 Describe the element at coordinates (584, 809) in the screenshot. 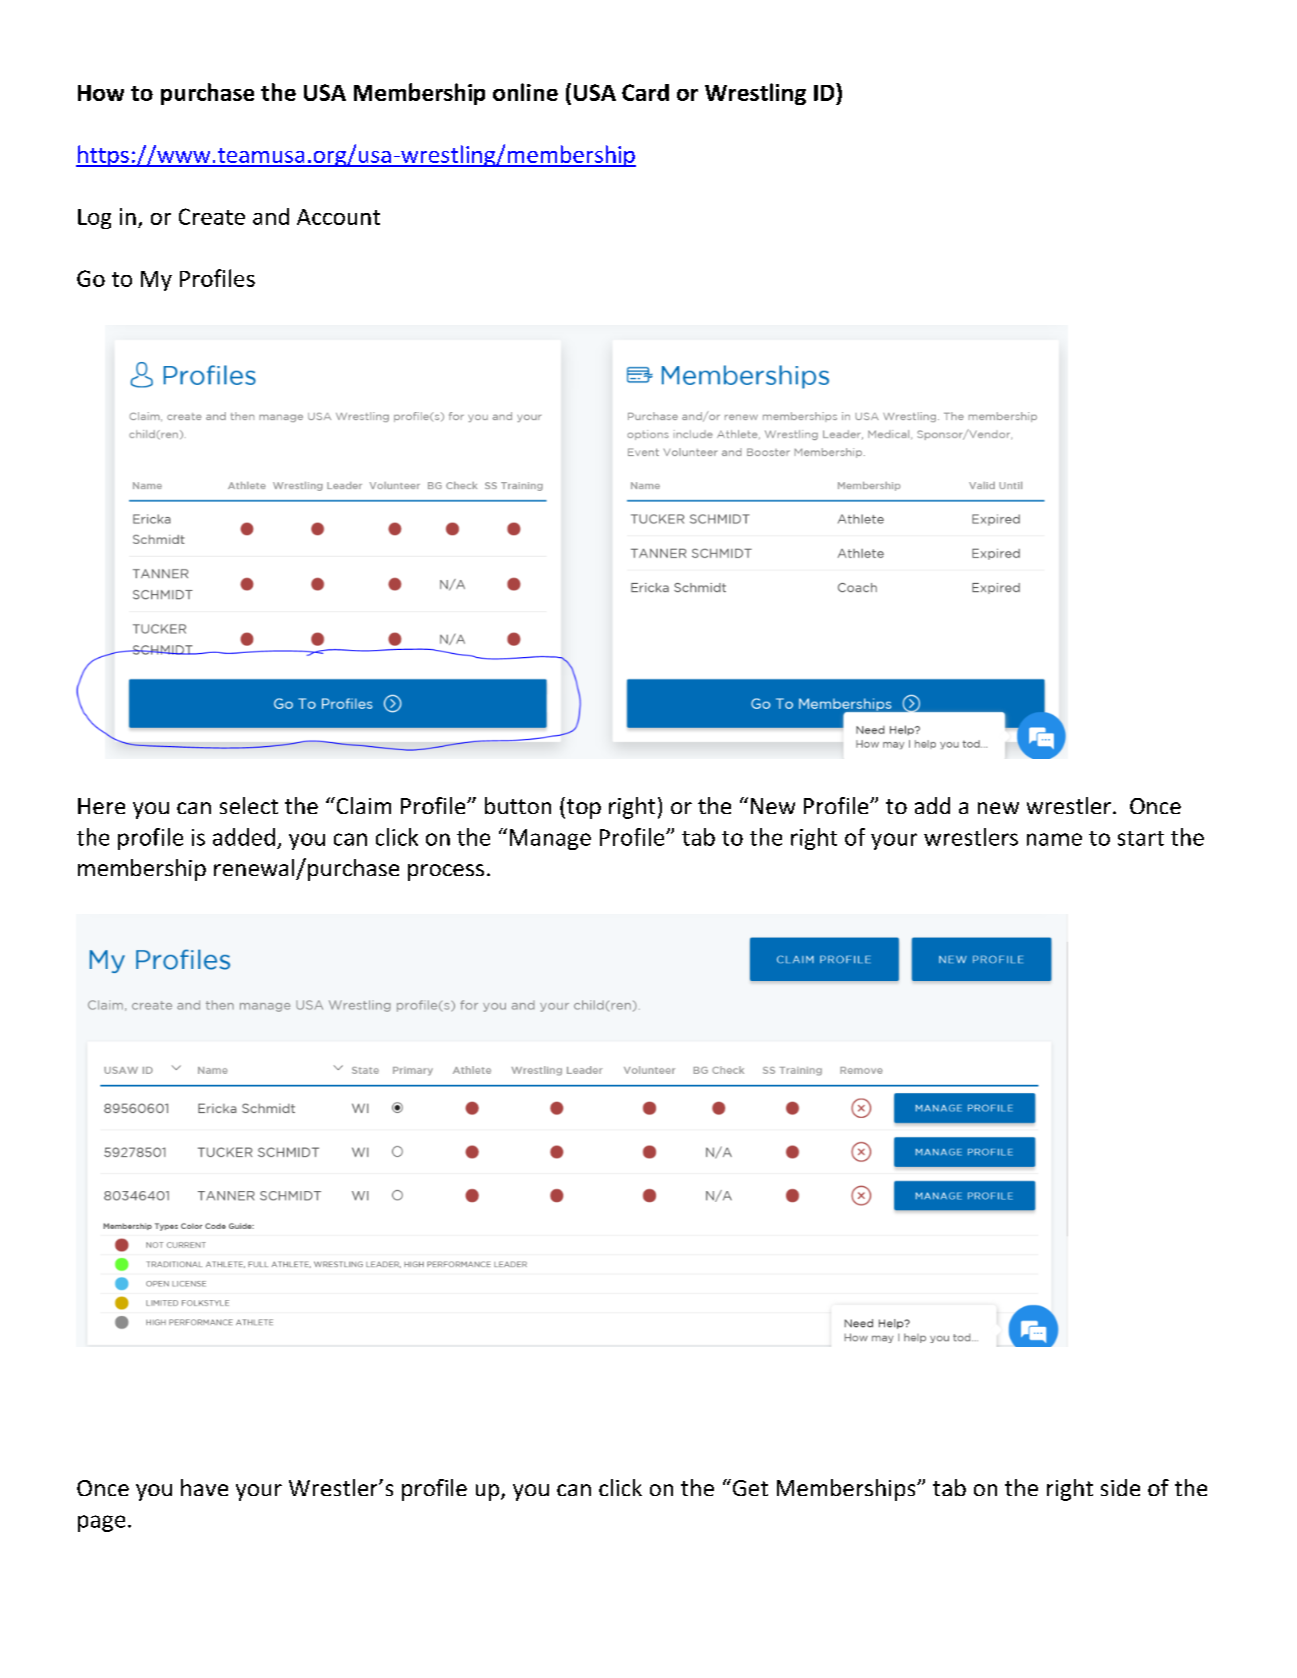

I see `top` at that location.
